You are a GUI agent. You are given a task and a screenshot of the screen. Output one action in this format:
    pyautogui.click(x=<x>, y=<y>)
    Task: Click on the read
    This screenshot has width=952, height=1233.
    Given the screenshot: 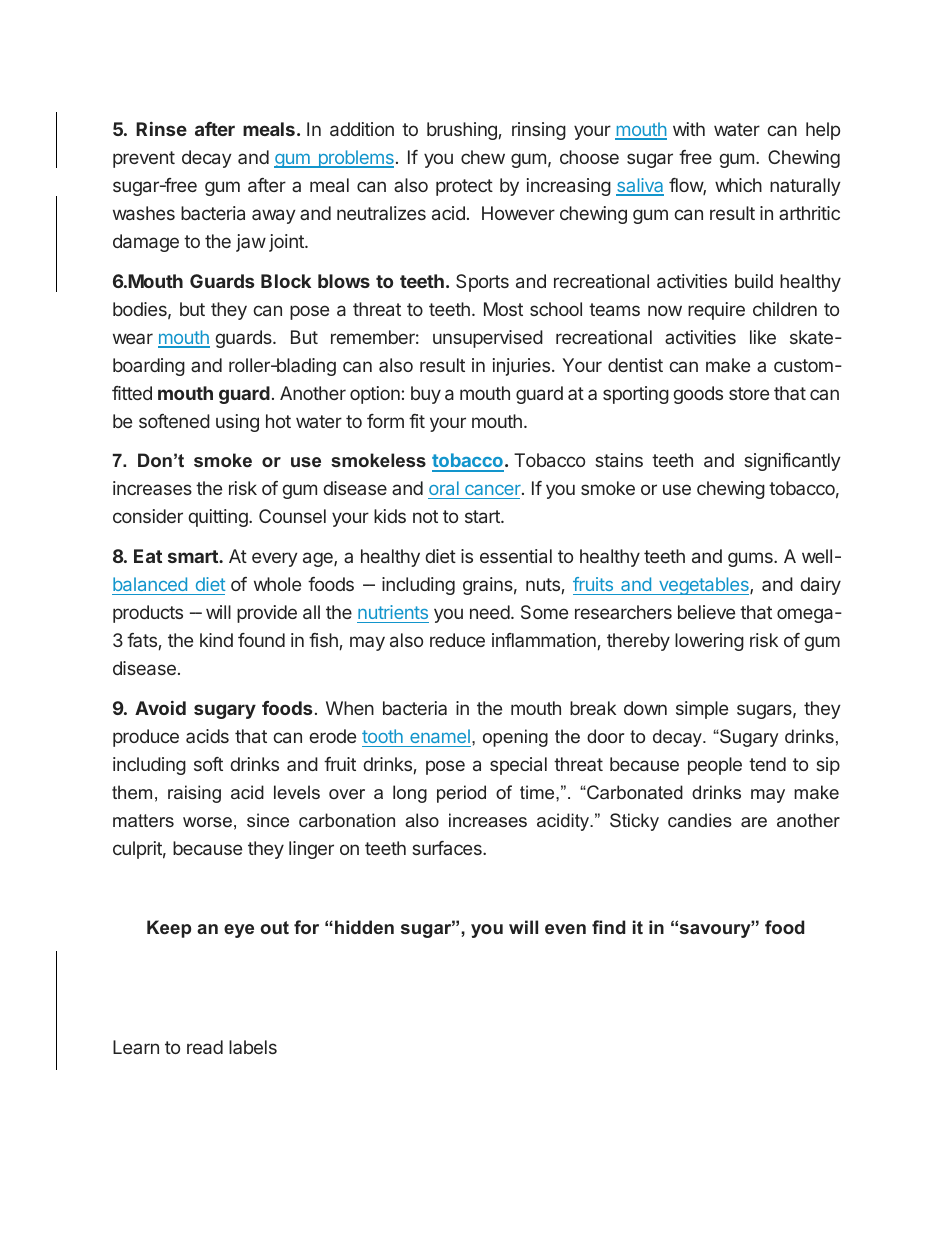 What is the action you would take?
    pyautogui.click(x=205, y=1047)
